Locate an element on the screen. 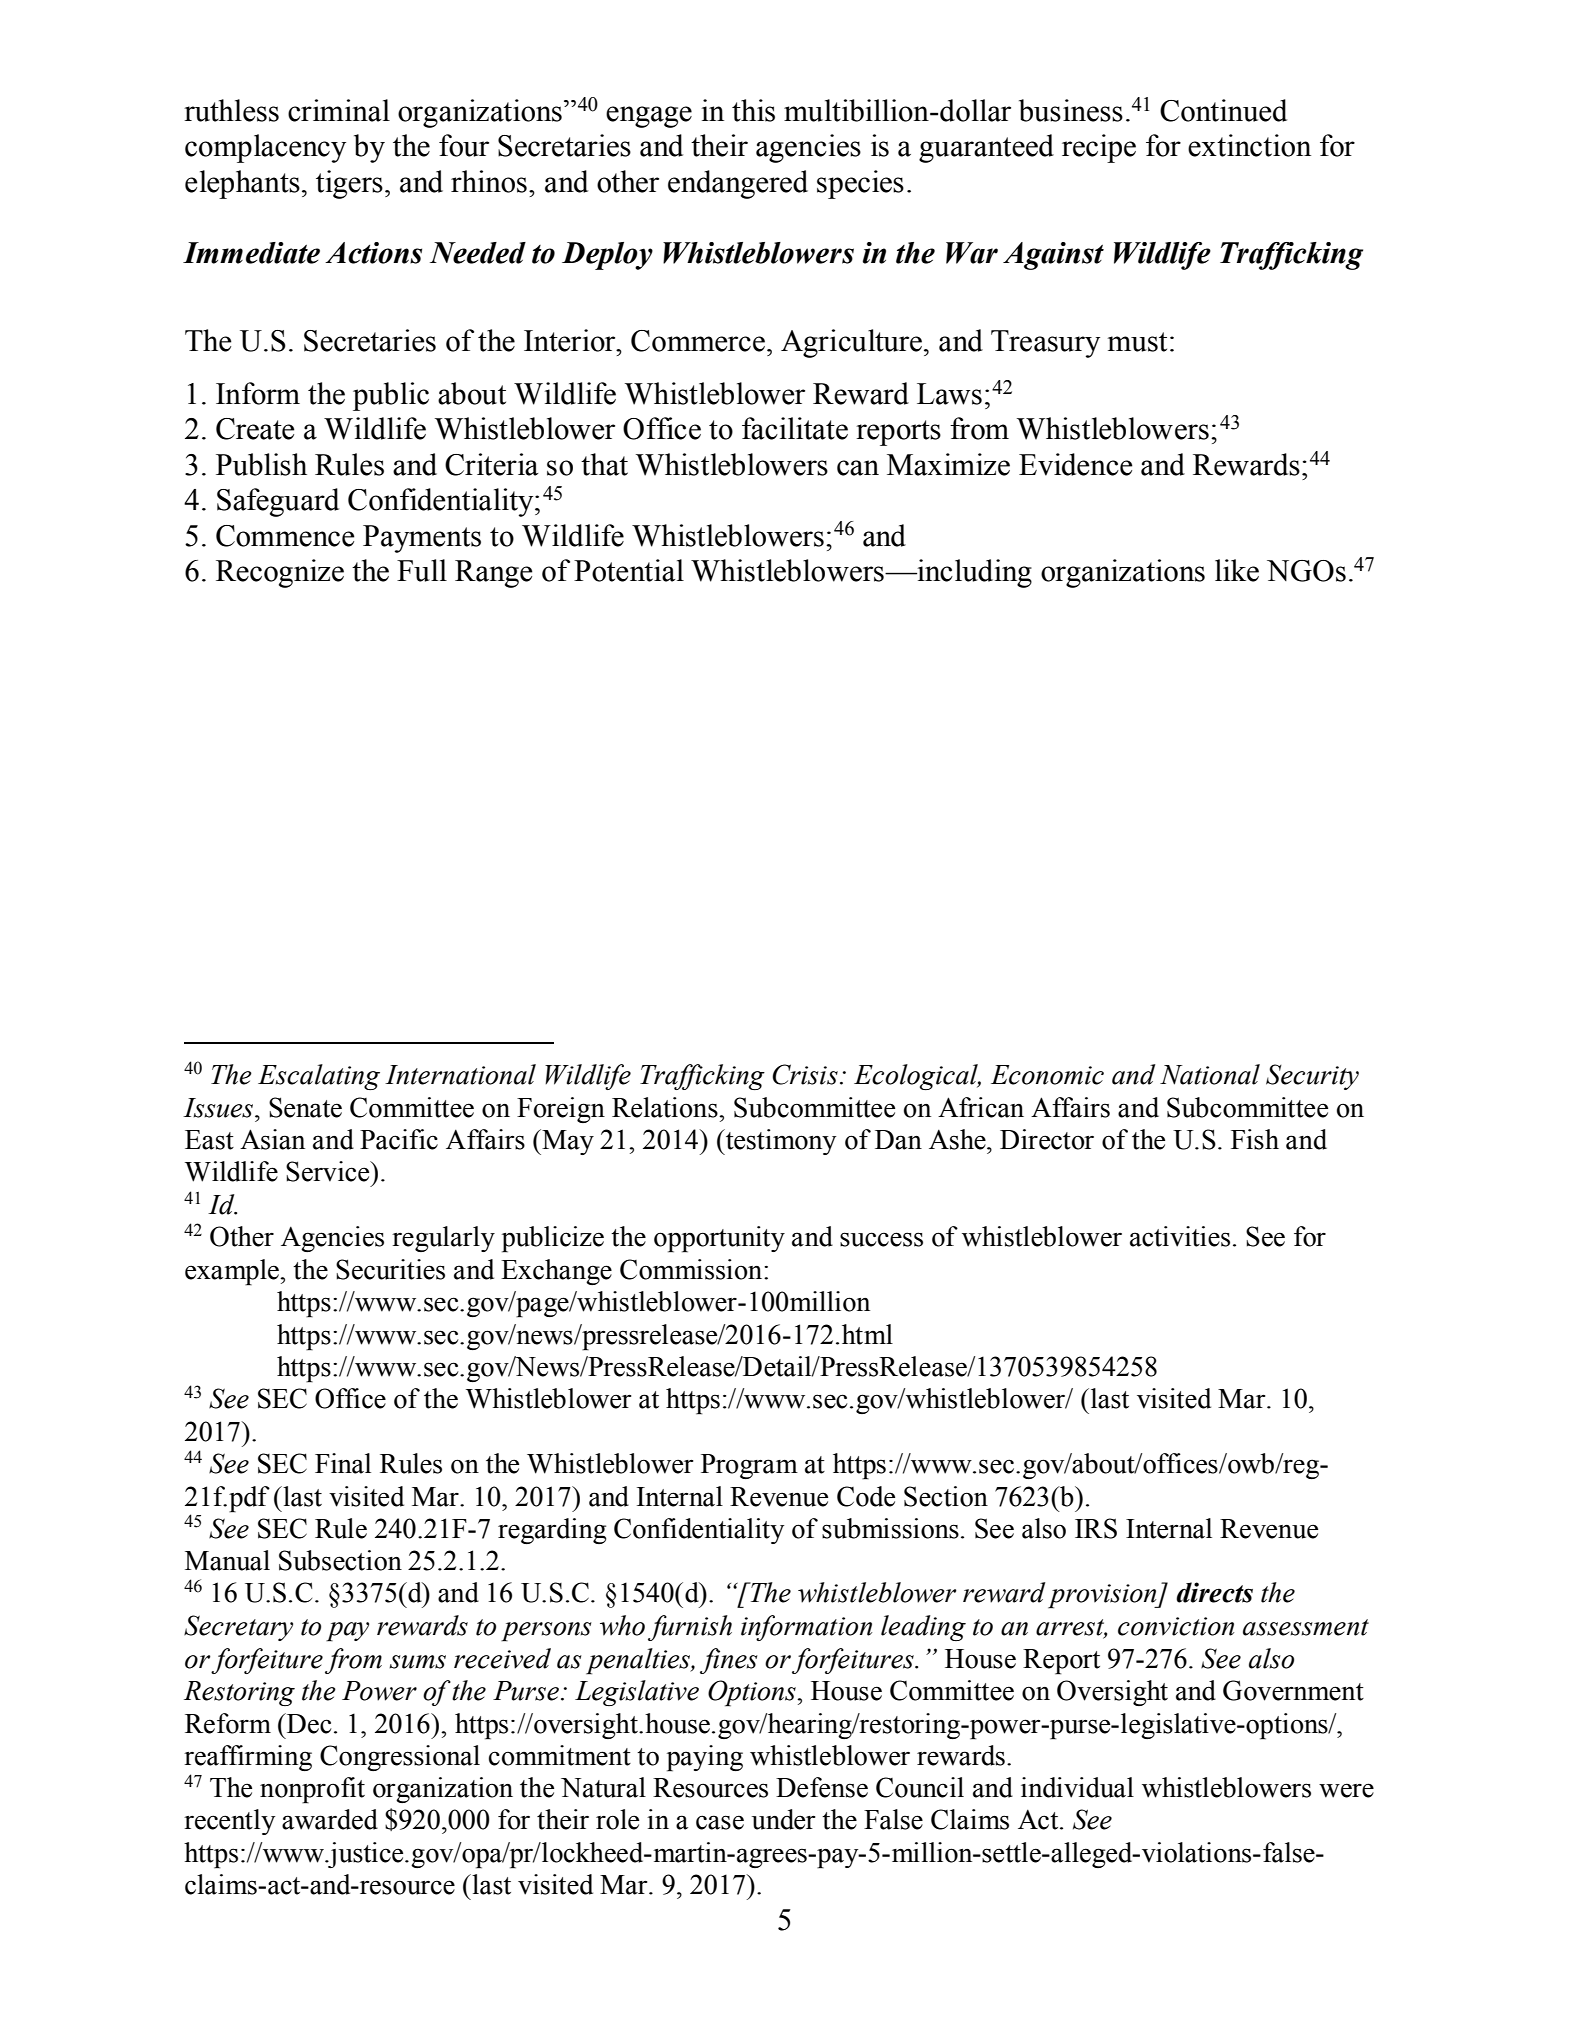  Securities is located at coordinates (390, 1269).
